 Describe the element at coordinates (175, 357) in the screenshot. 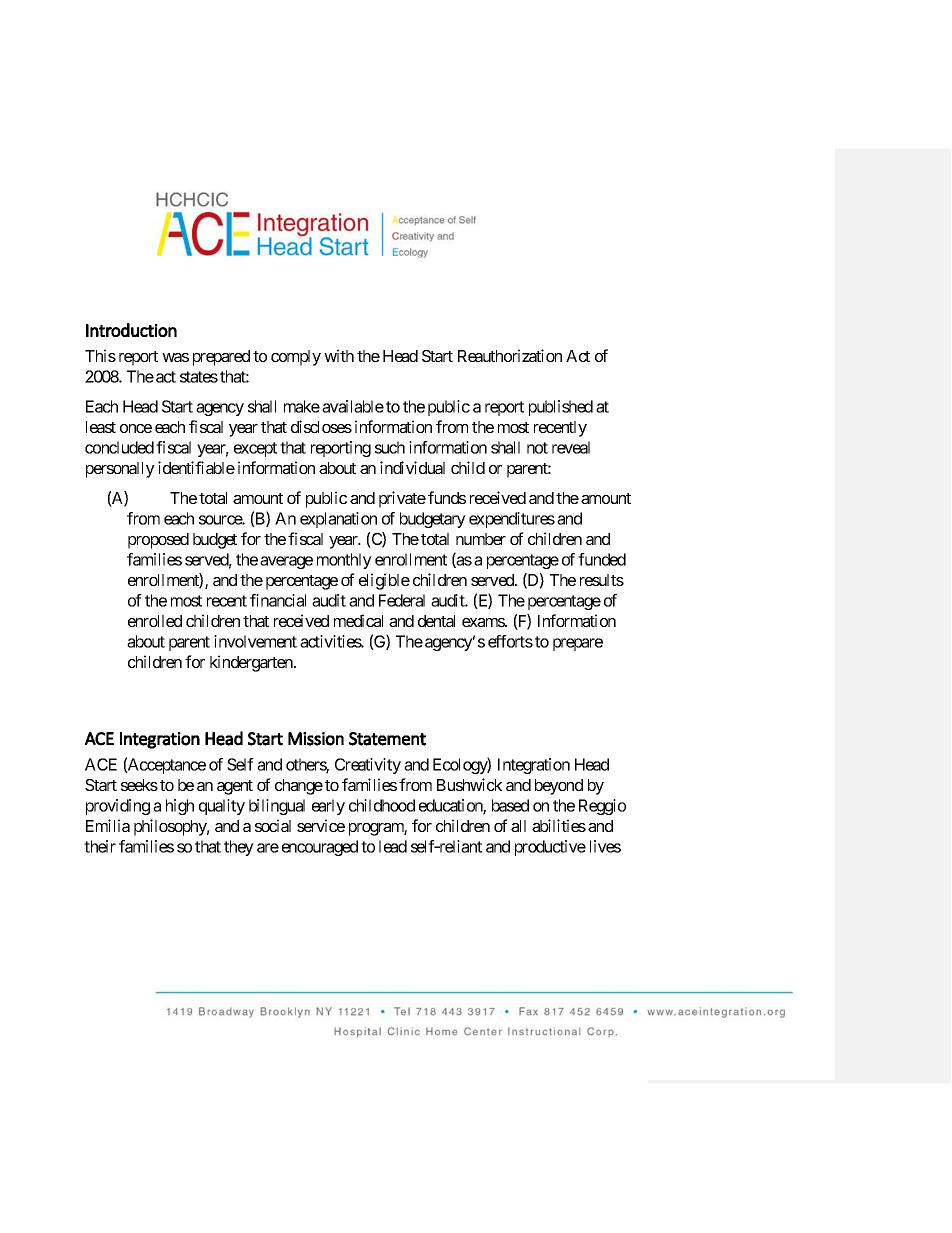

I see `was` at that location.
